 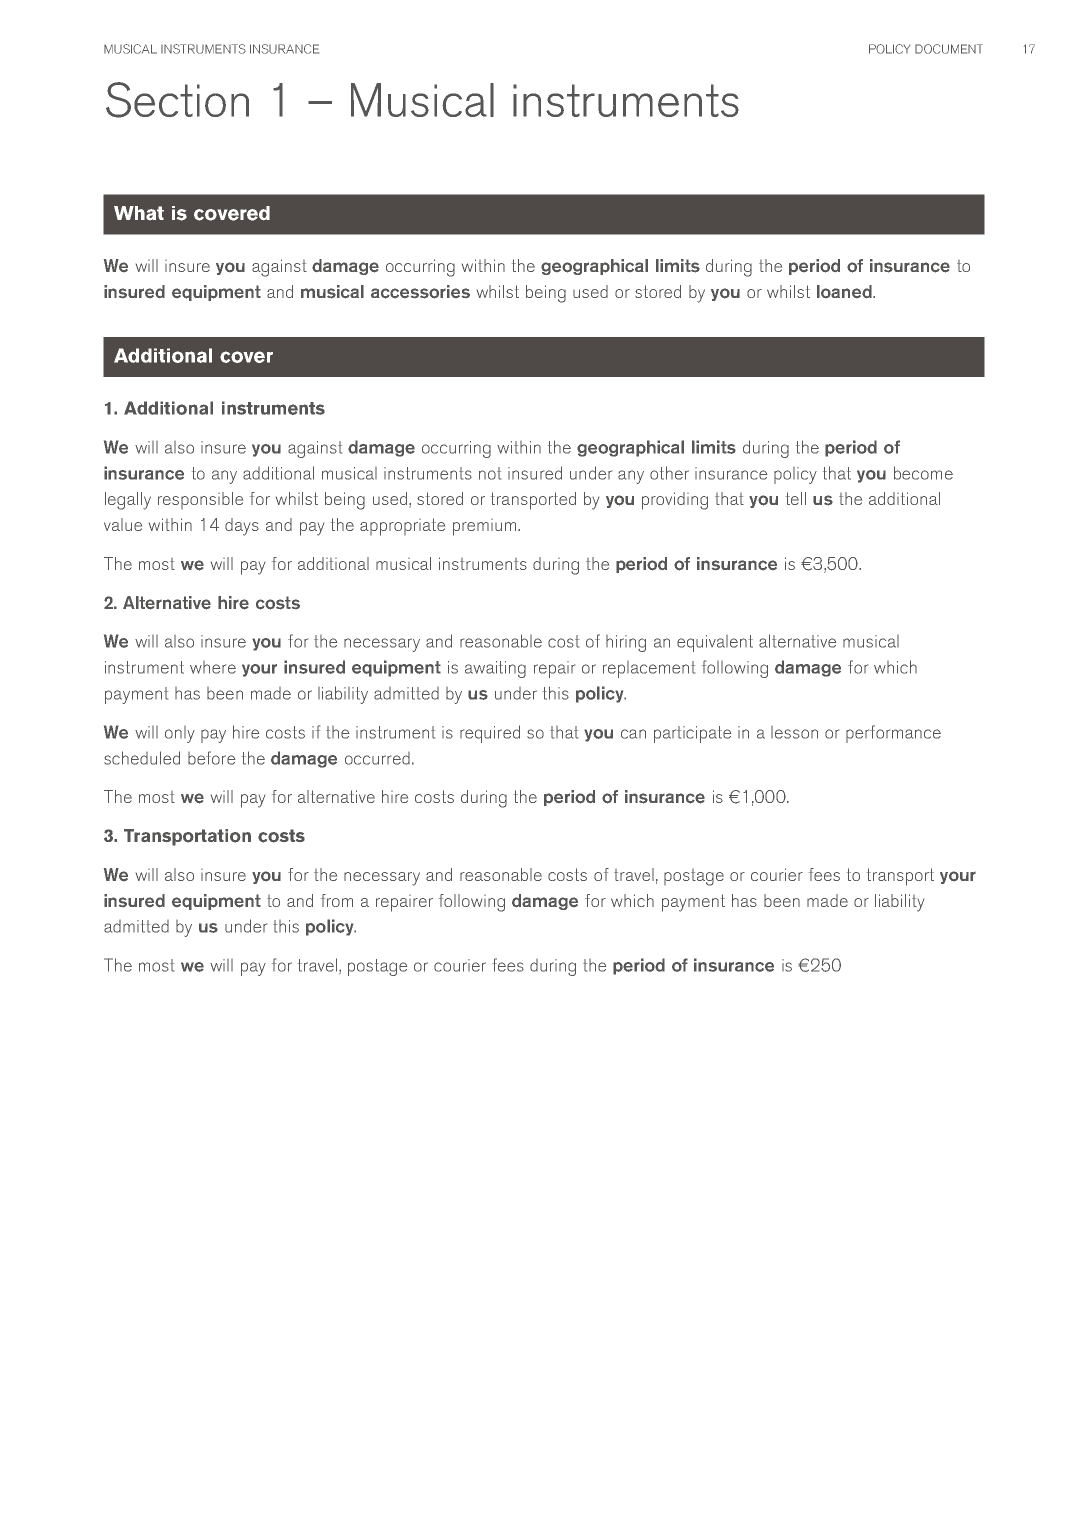 I want to click on DOCUMENT, so click(x=949, y=49).
